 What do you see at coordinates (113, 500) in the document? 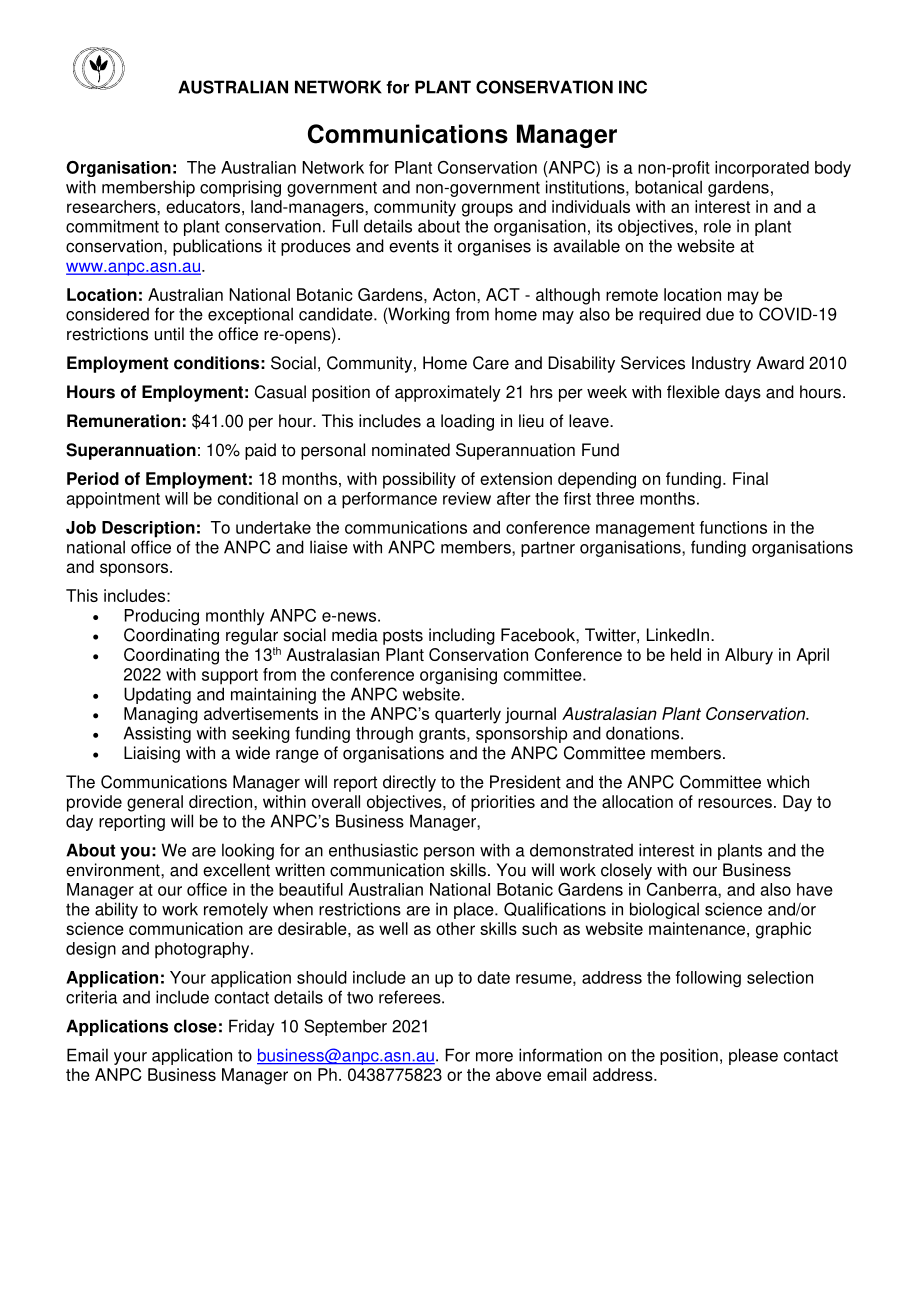
I see `appointment` at bounding box center [113, 500].
